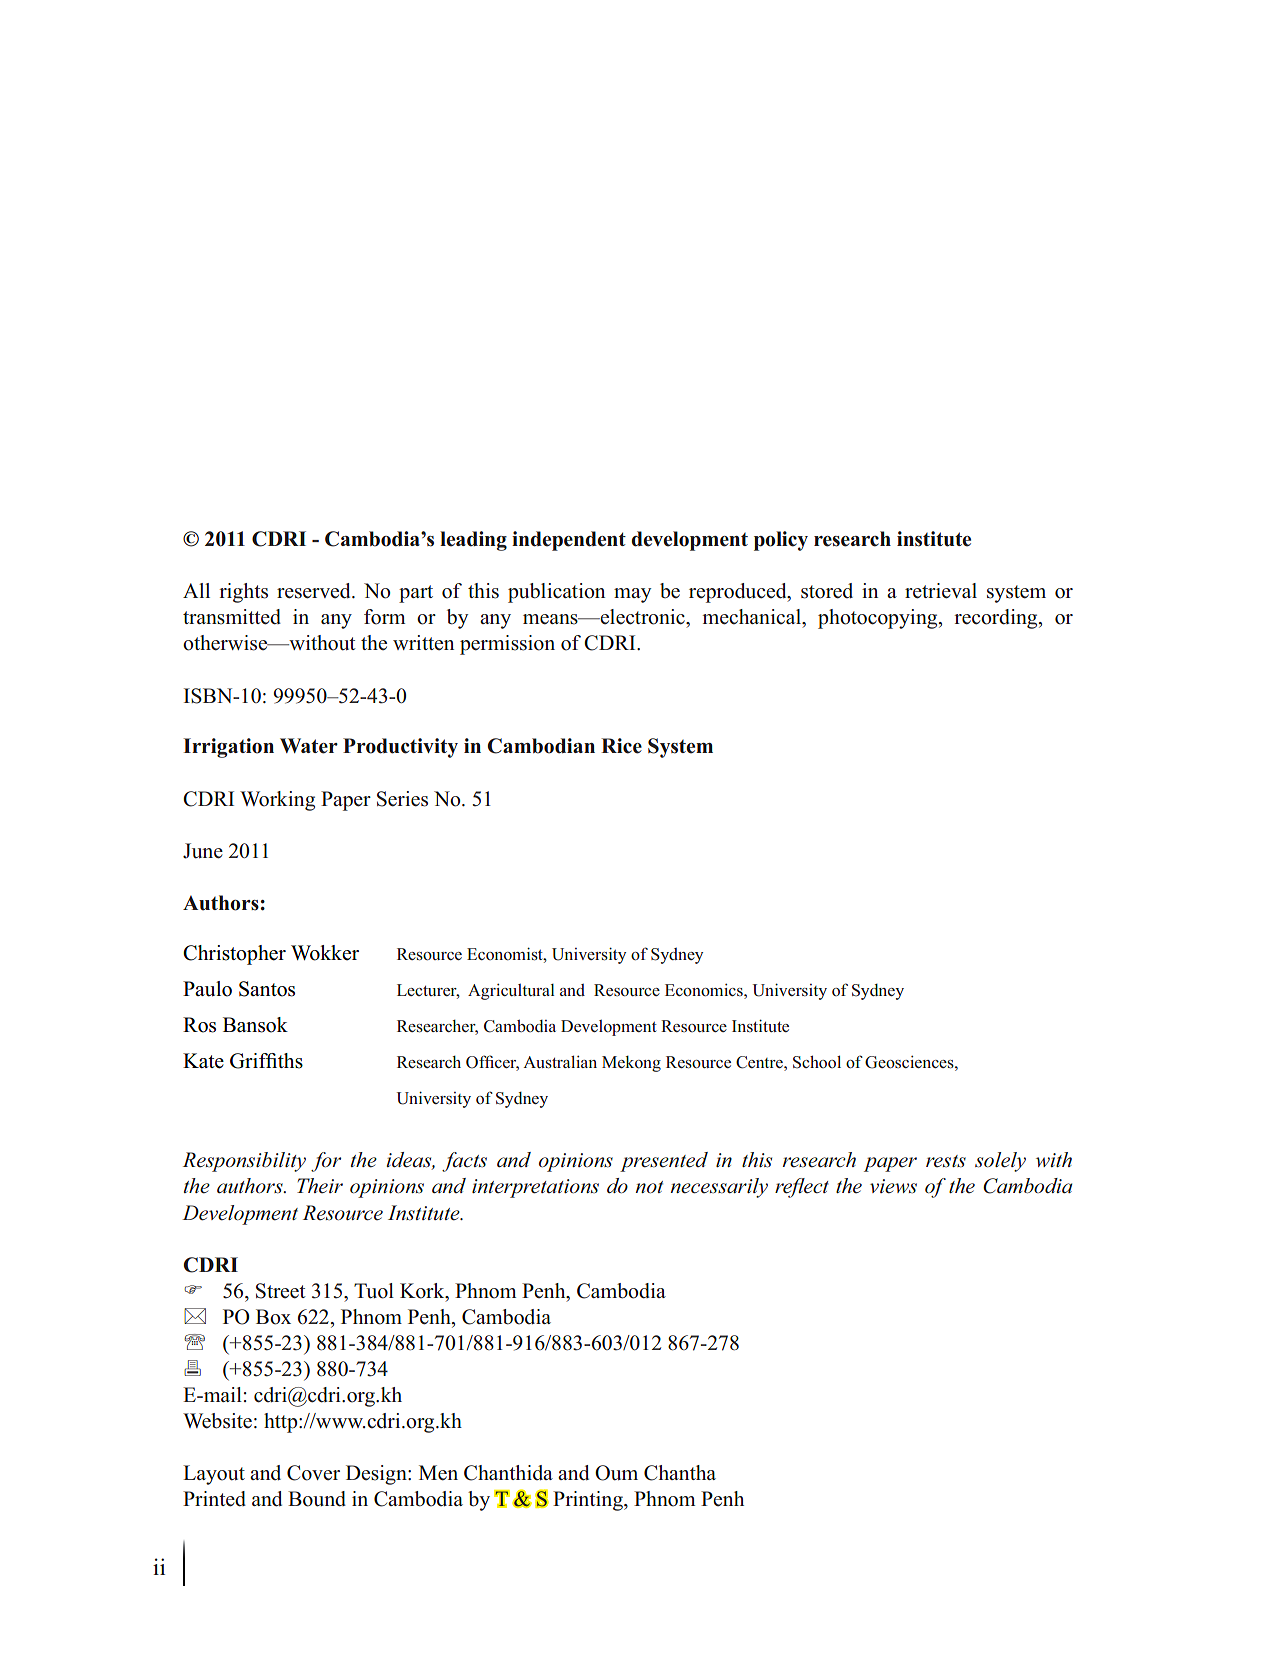  Describe the element at coordinates (315, 591) in the screenshot. I see `reserved` at that location.
